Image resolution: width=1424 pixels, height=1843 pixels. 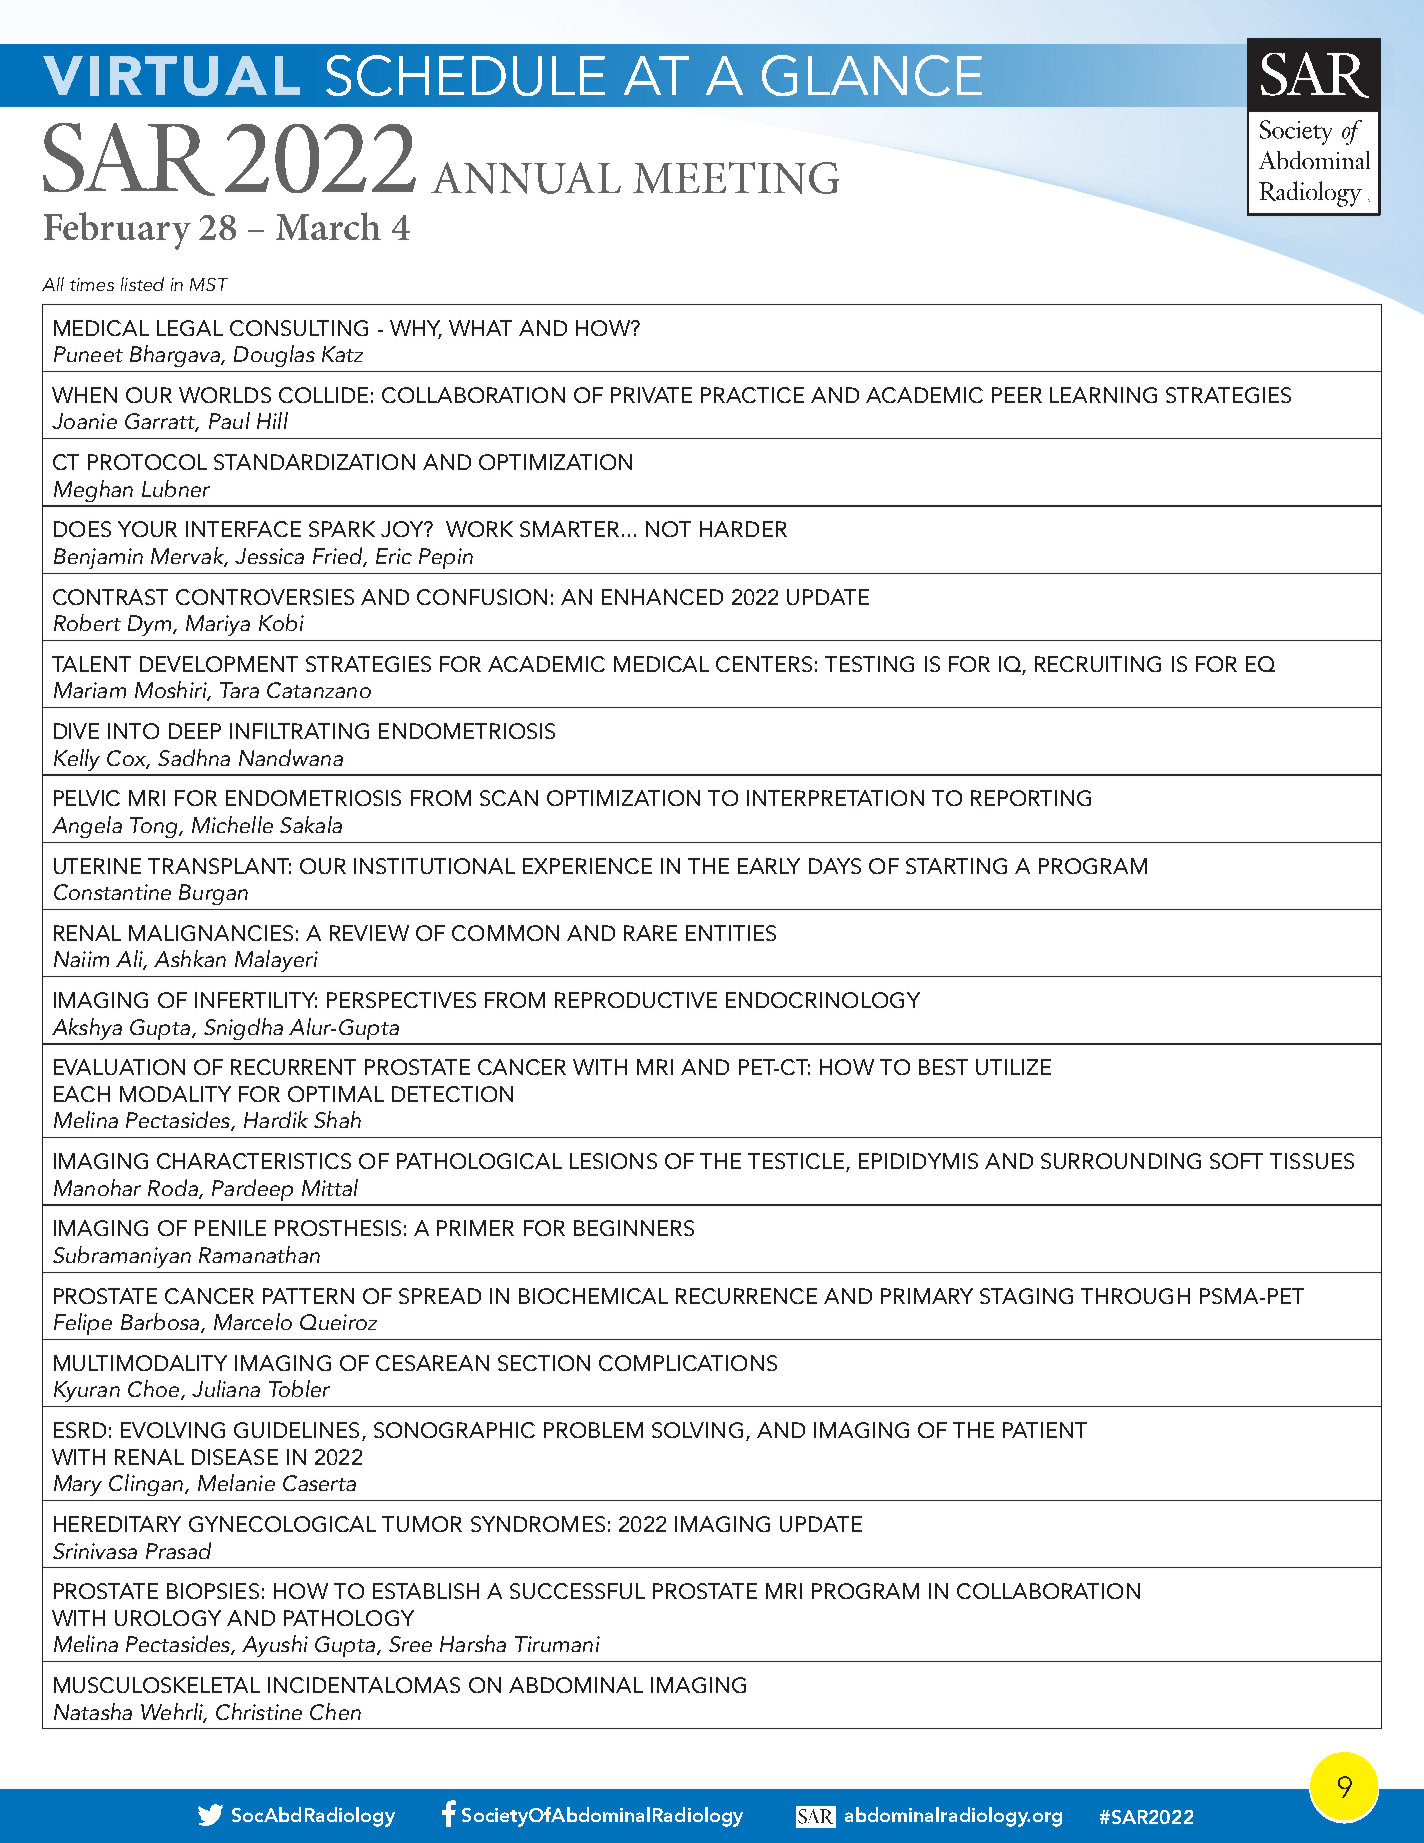 I want to click on VIRTUAL, so click(x=171, y=76).
